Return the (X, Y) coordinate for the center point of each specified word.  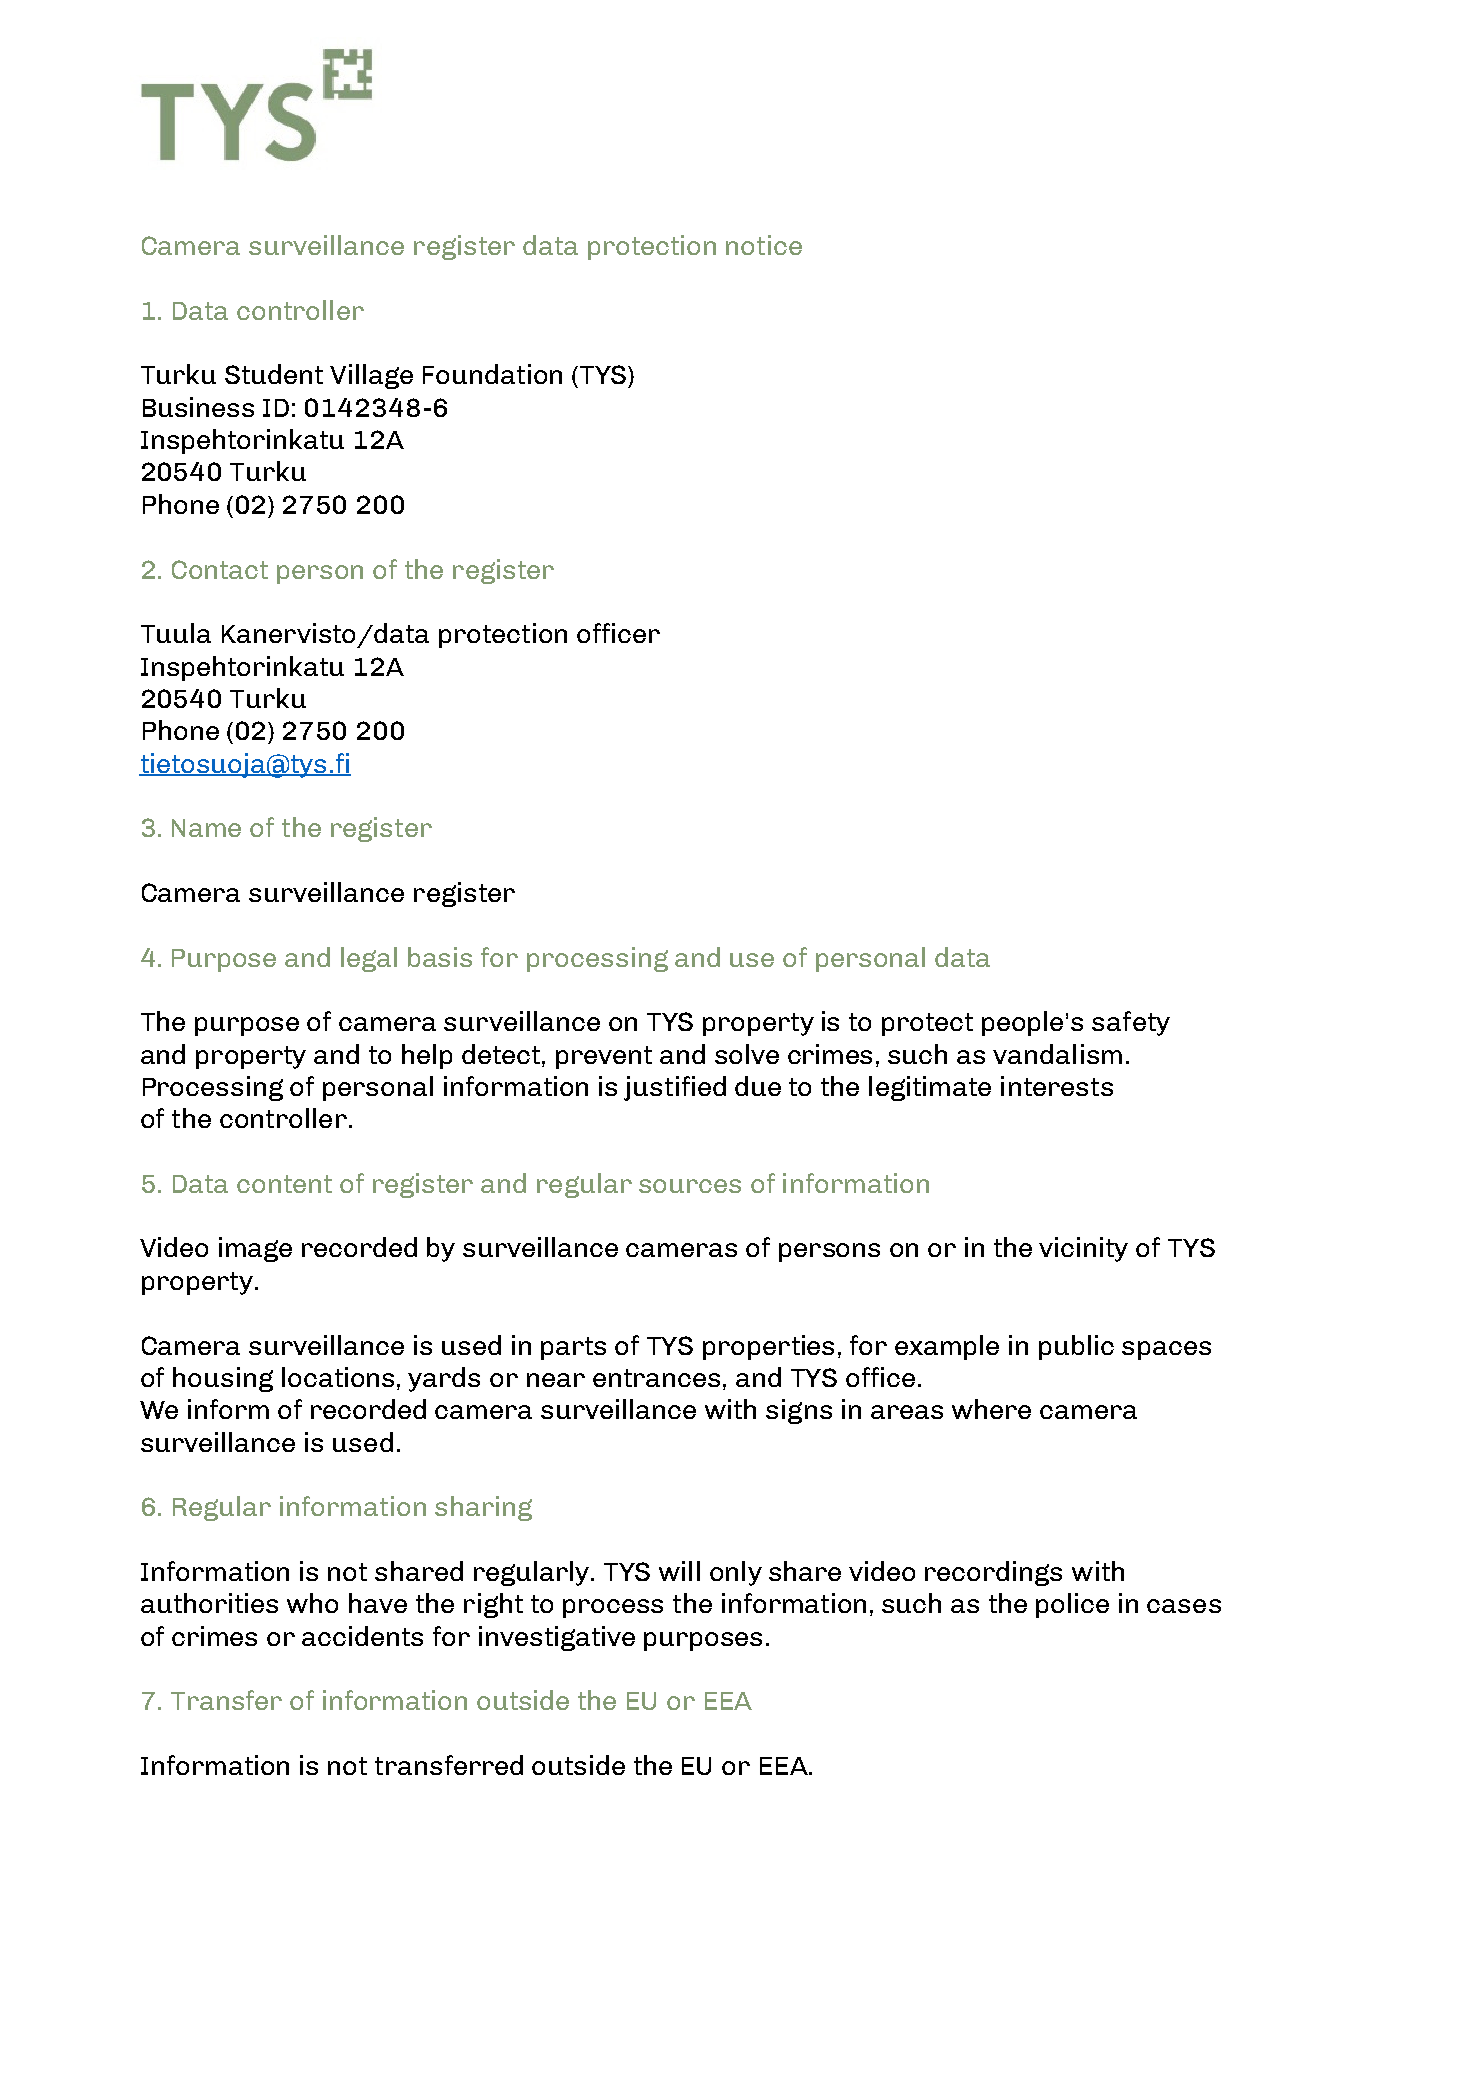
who (312, 1603)
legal (369, 959)
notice (764, 245)
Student (274, 374)
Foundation (492, 374)
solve (747, 1054)
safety (1131, 1023)
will (679, 1571)
